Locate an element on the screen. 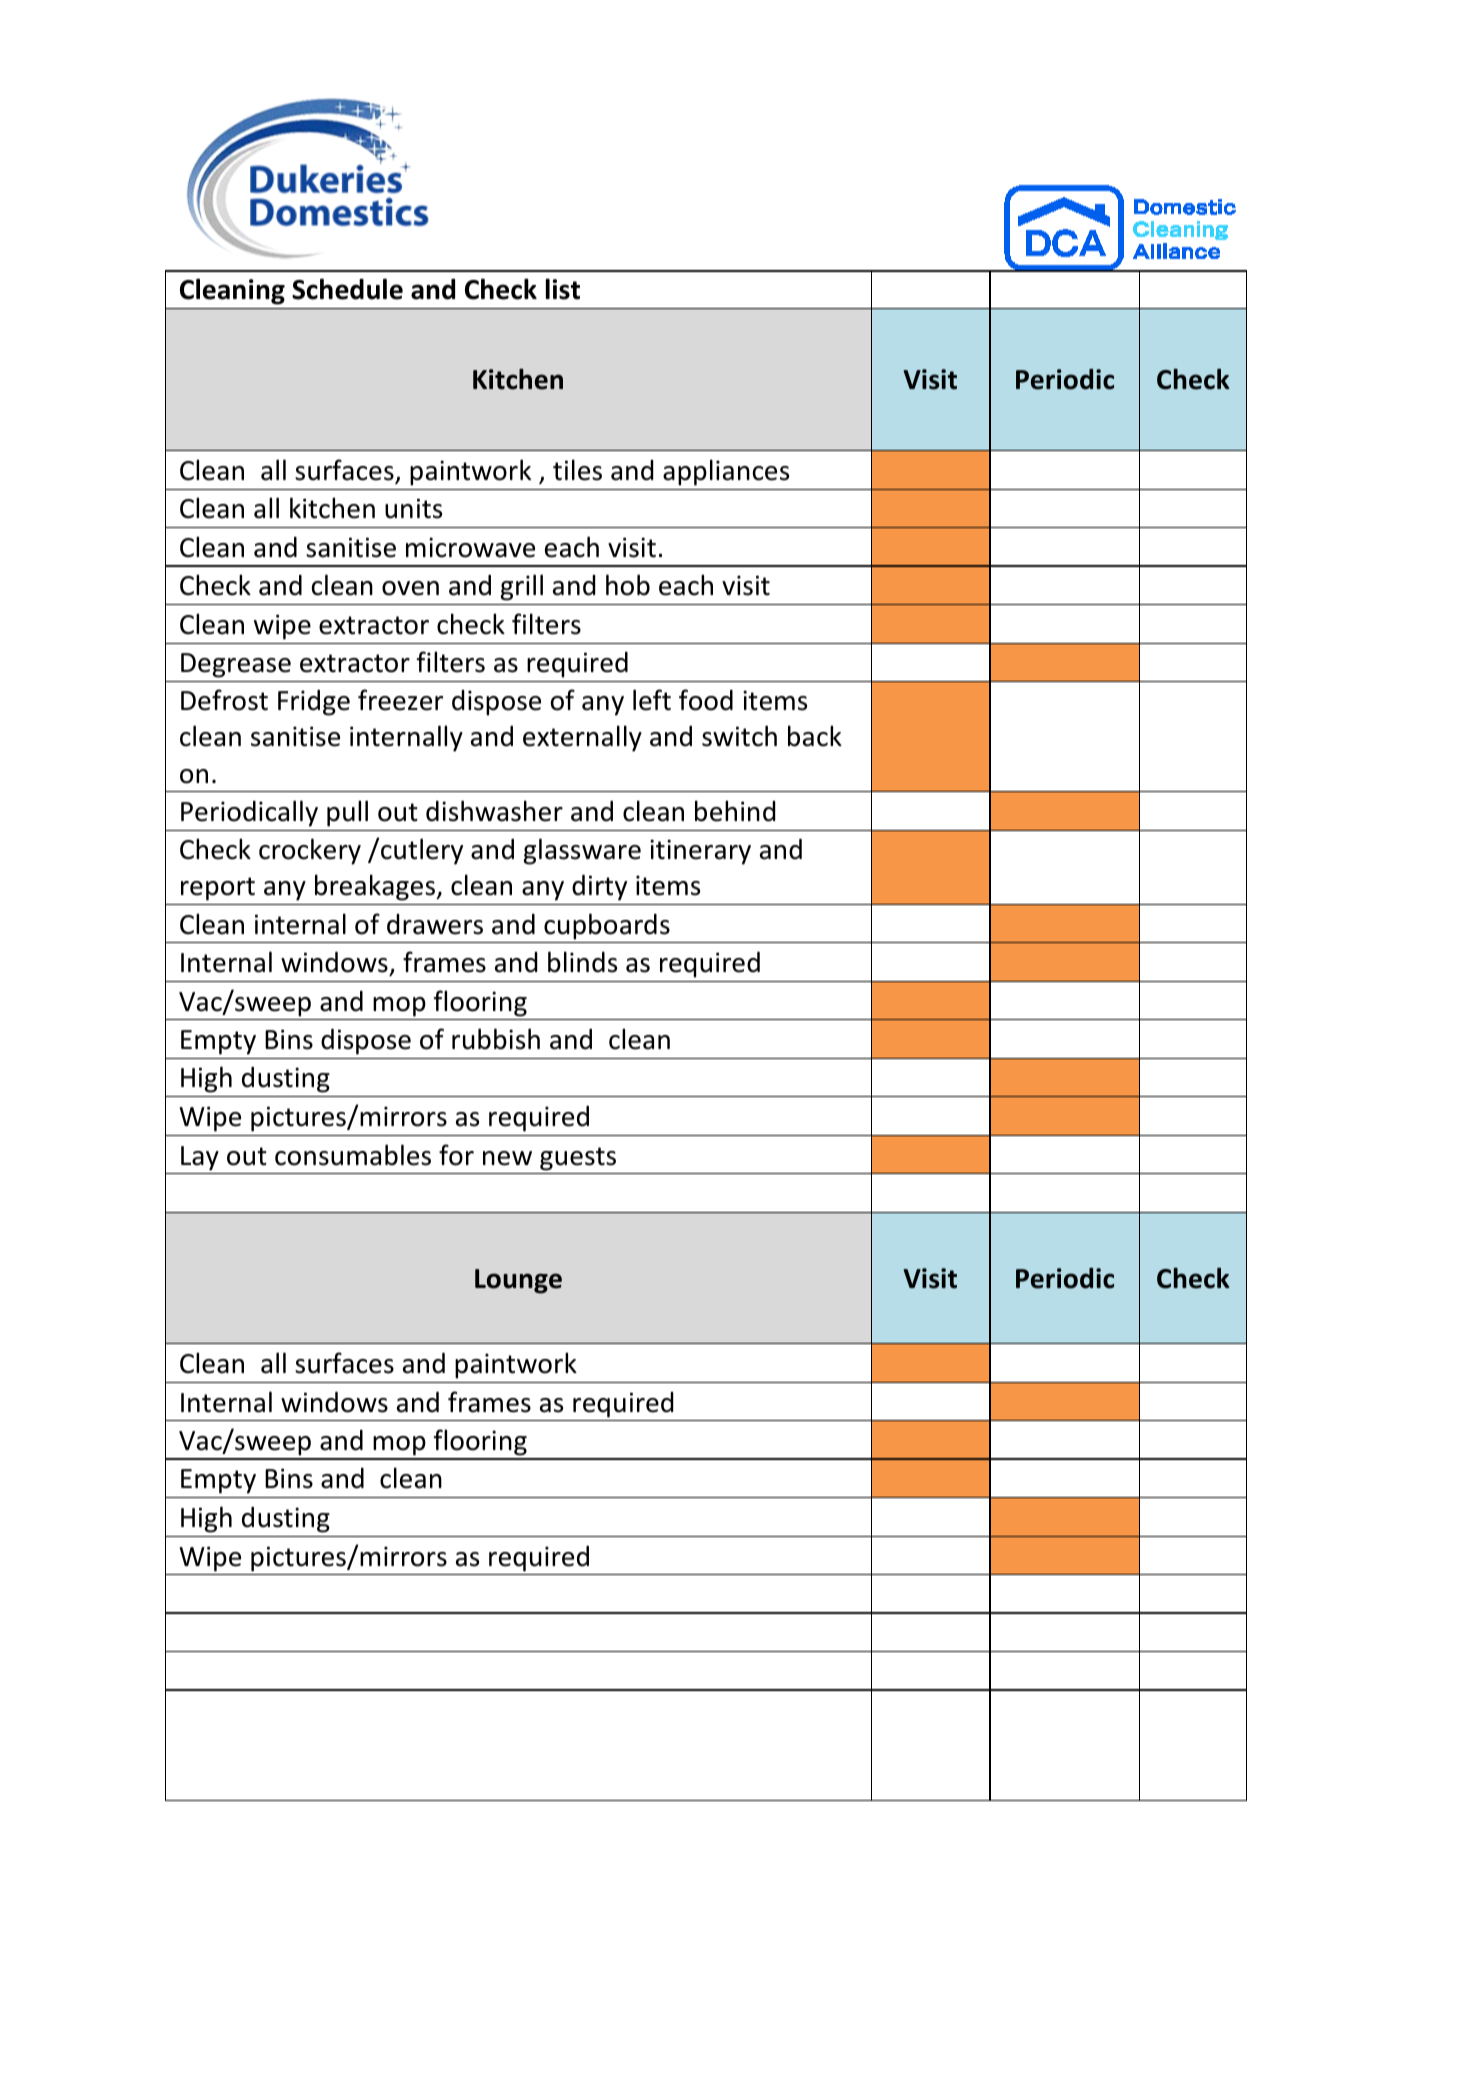  appliances is located at coordinates (726, 472).
